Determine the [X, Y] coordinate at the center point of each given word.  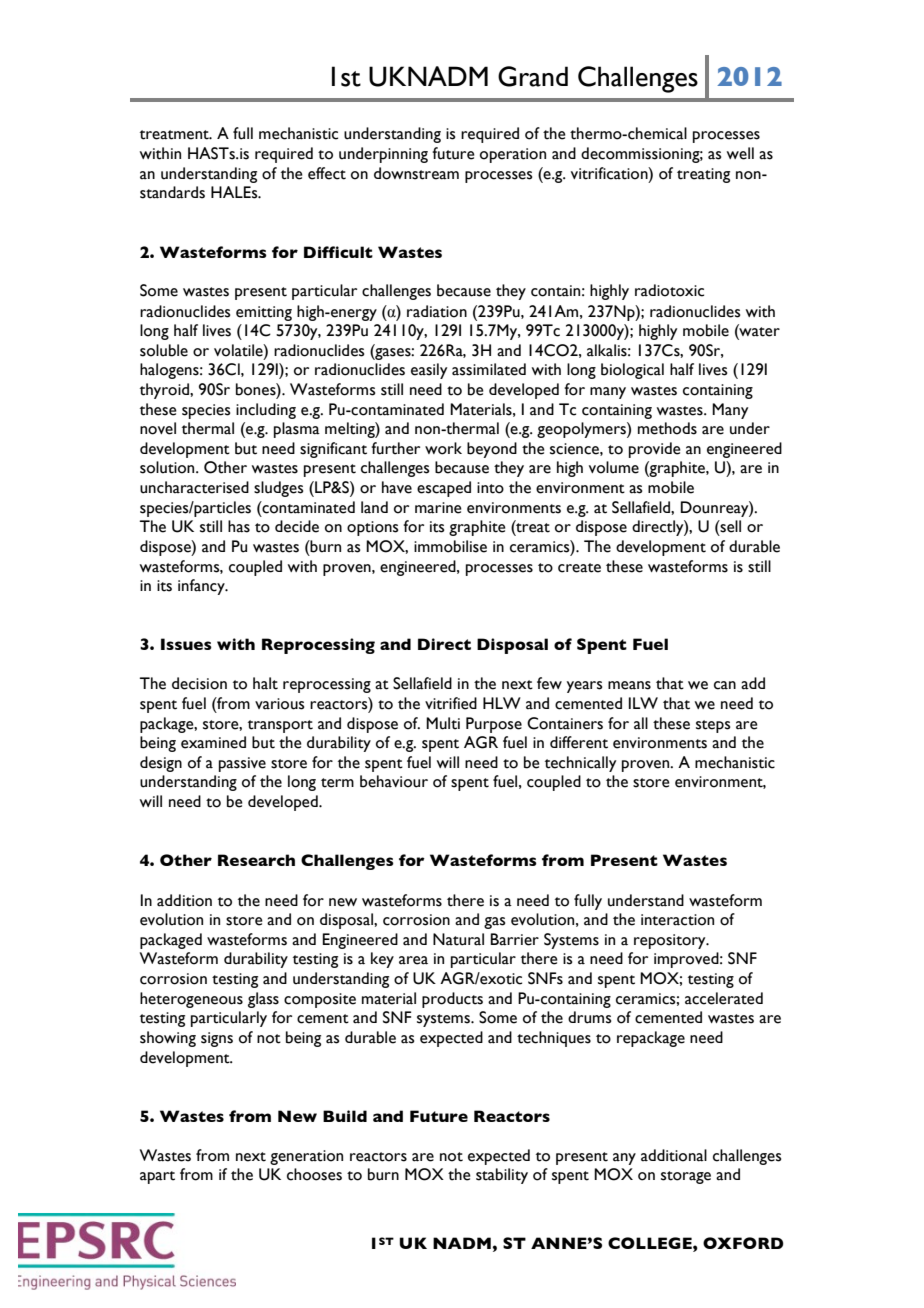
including [266, 411]
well [740, 153]
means [629, 685]
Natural [458, 939]
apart [157, 1177]
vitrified [451, 703]
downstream [416, 173]
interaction [677, 920]
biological [632, 371]
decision [199, 683]
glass [263, 1000]
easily [429, 371]
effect [327, 173]
